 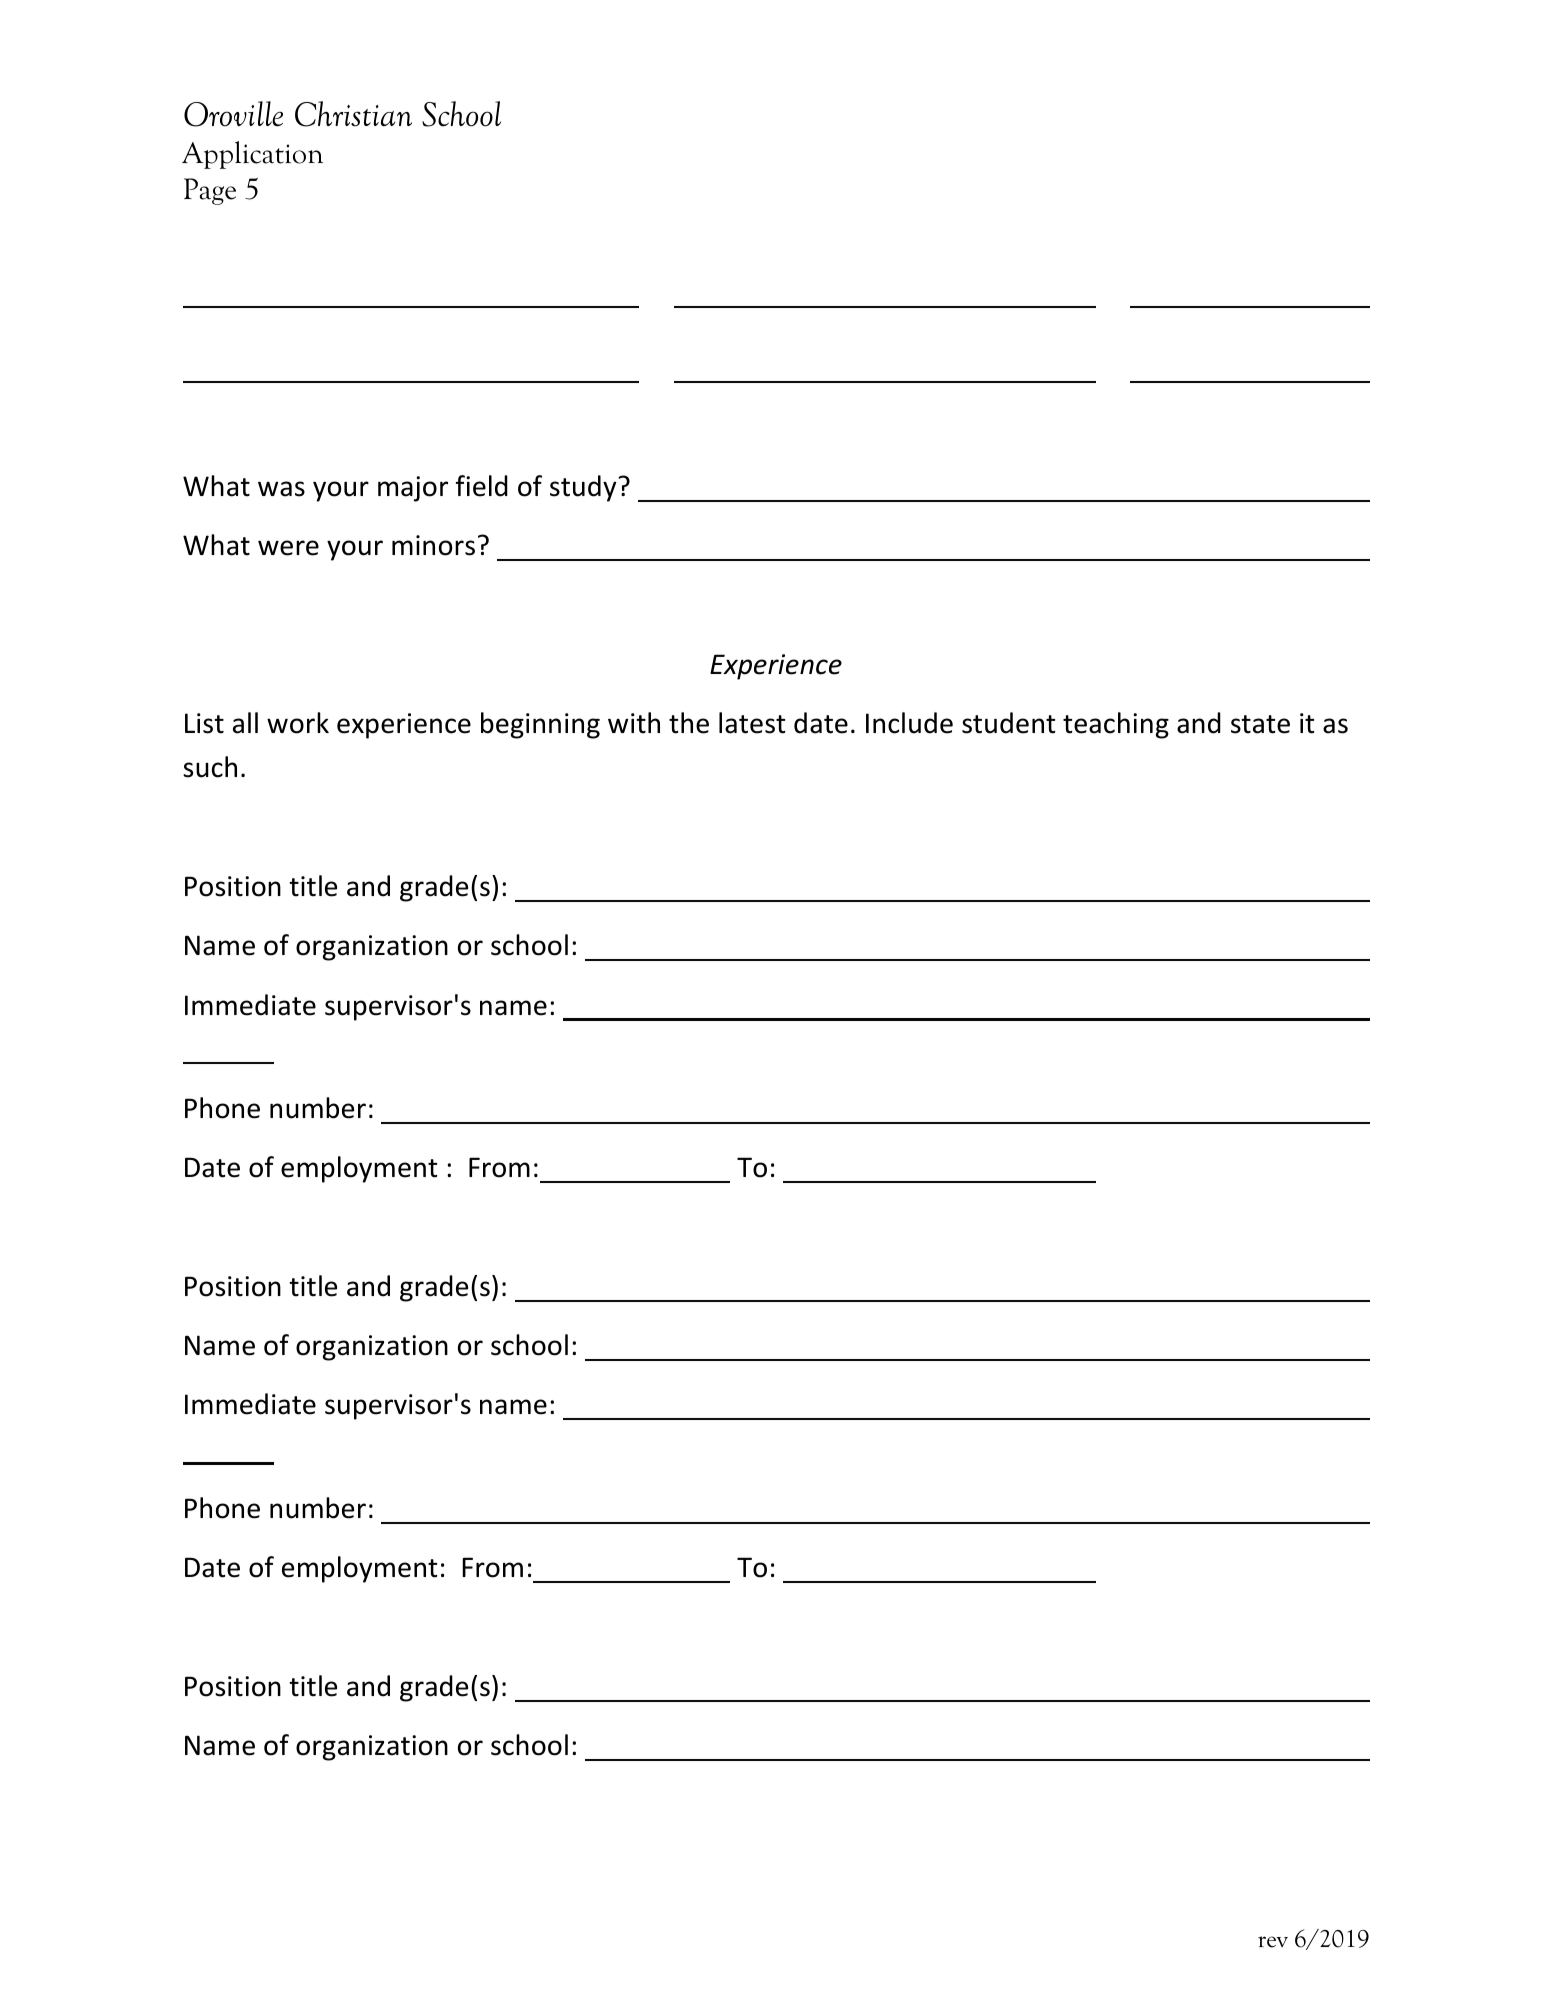 What do you see at coordinates (245, 723) in the page?
I see `all` at bounding box center [245, 723].
